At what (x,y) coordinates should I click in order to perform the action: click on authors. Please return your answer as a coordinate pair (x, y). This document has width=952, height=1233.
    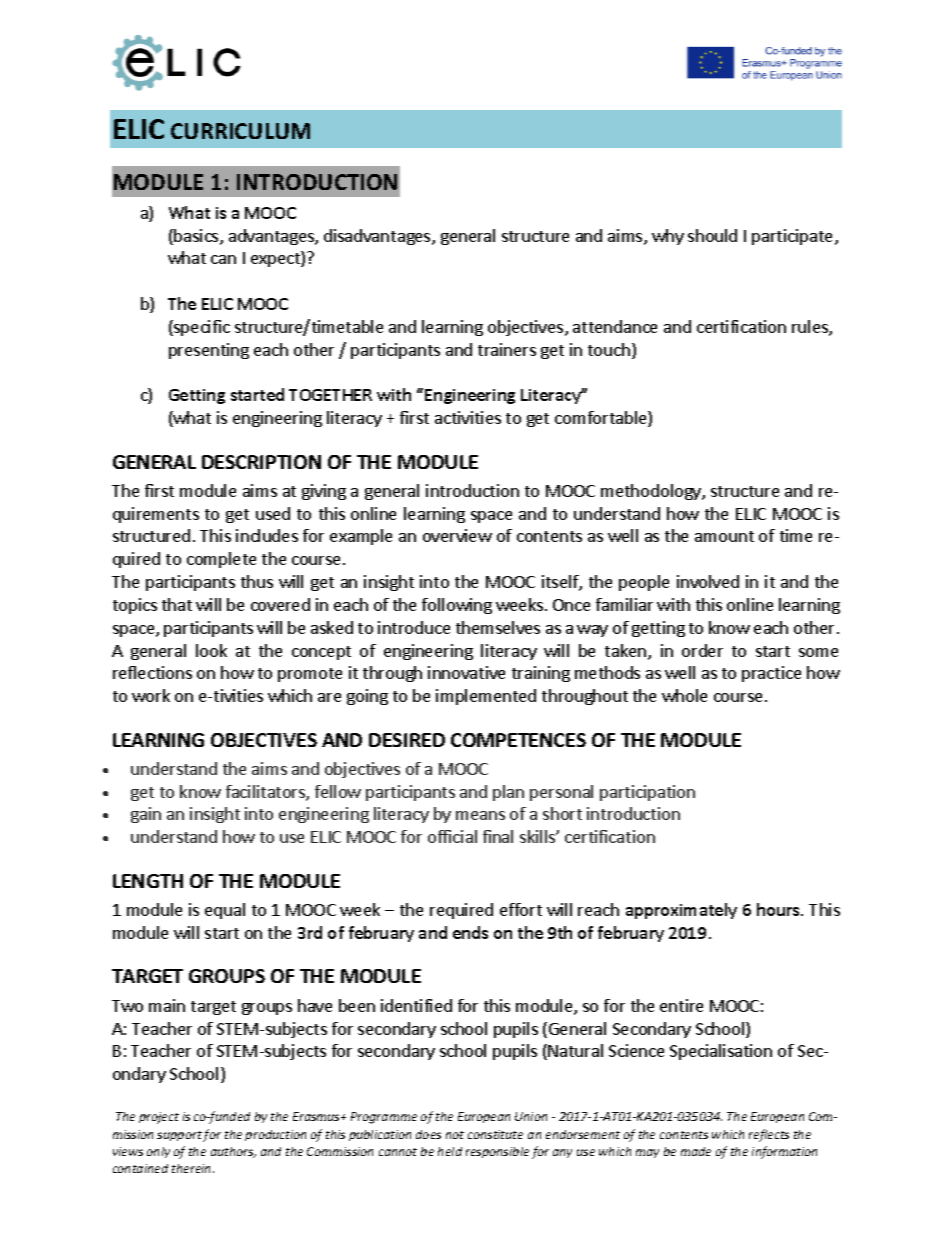
    Looking at the image, I should click on (233, 1152).
